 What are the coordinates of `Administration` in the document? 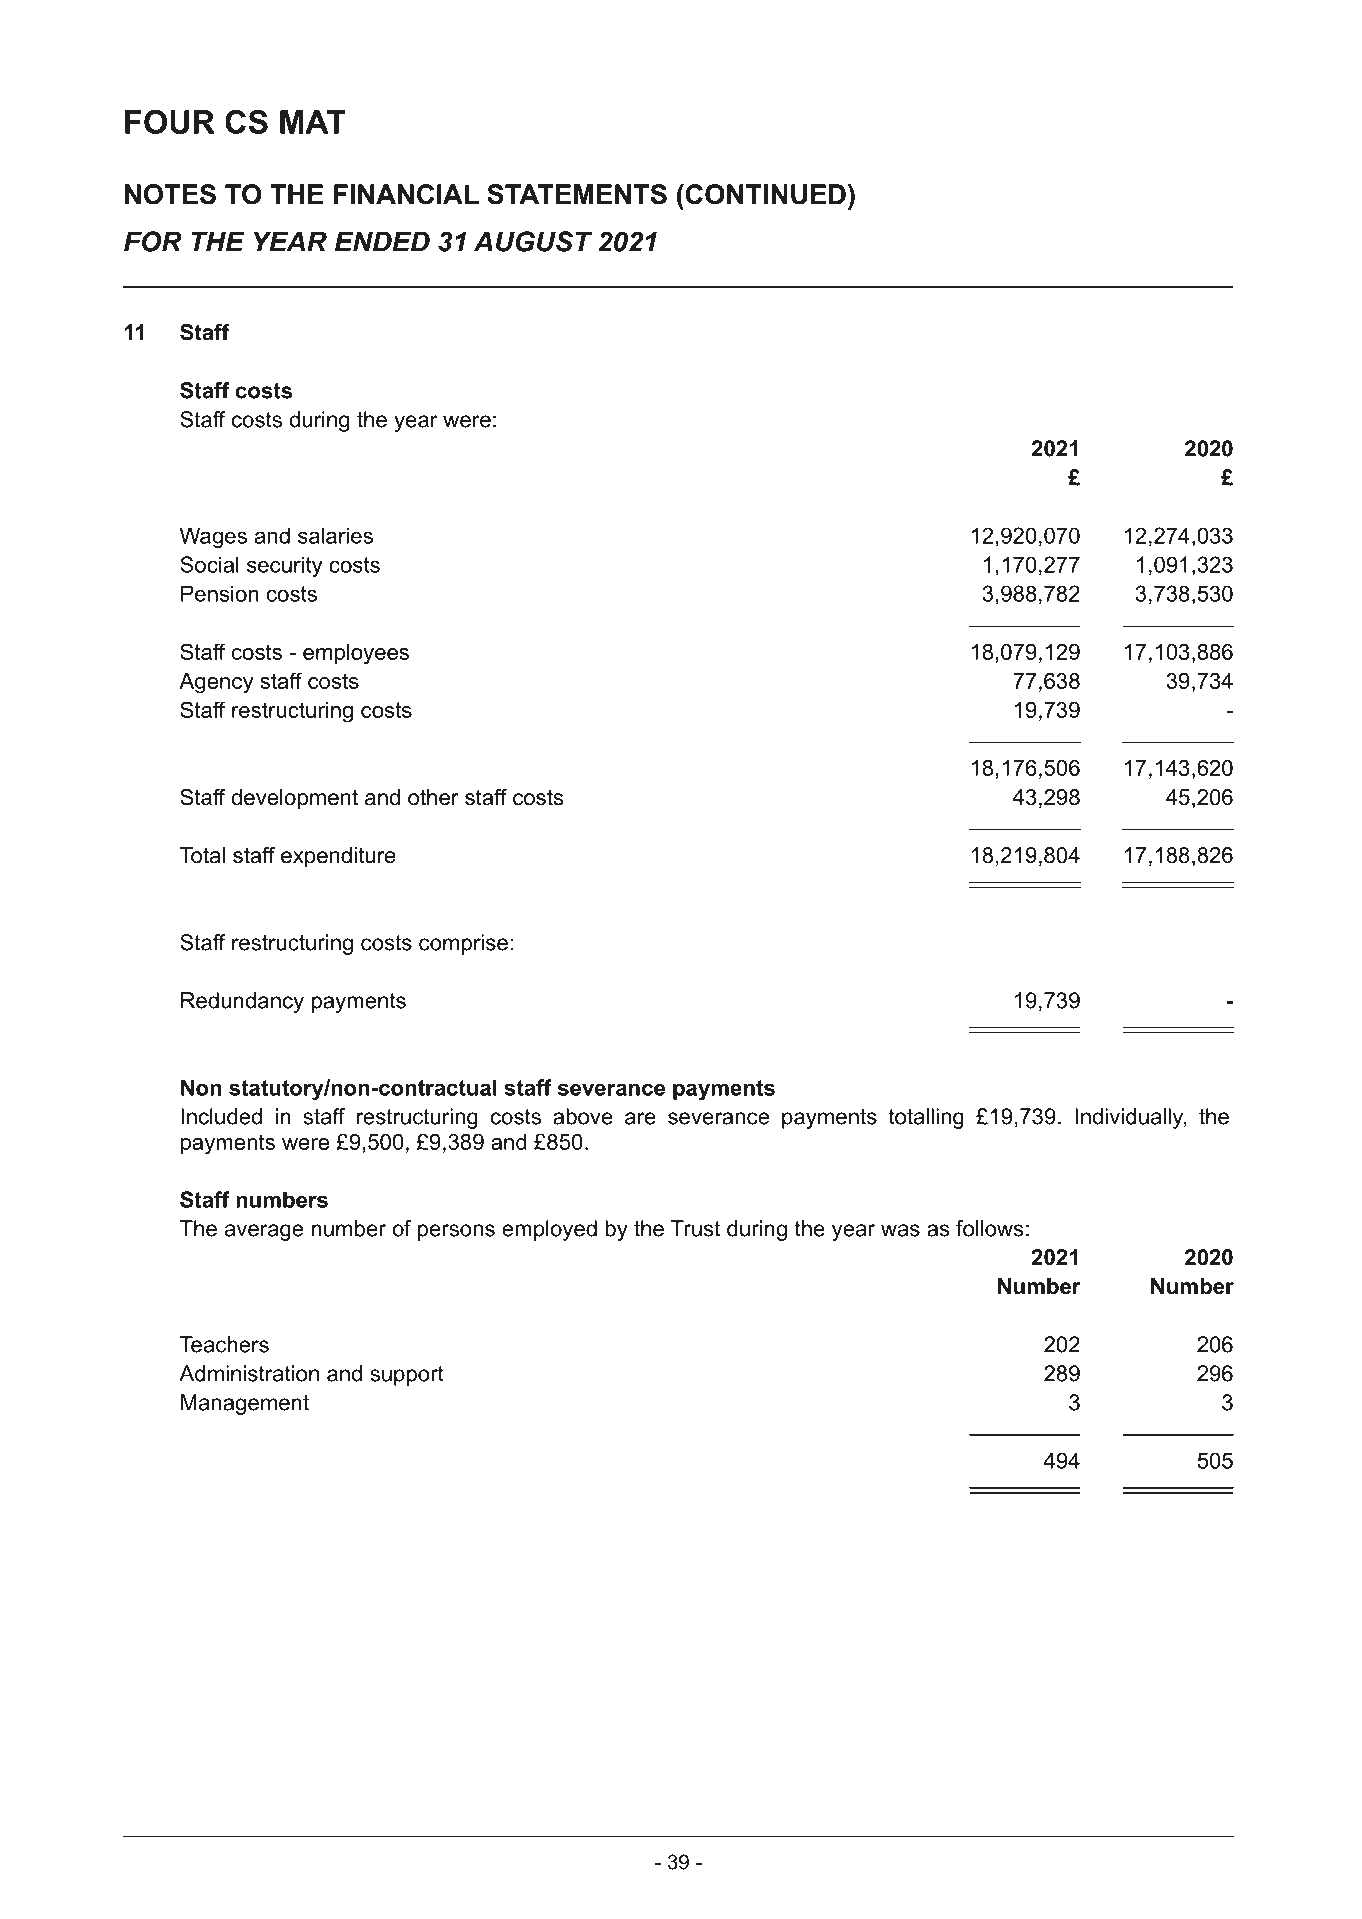 It's located at (249, 1373).
